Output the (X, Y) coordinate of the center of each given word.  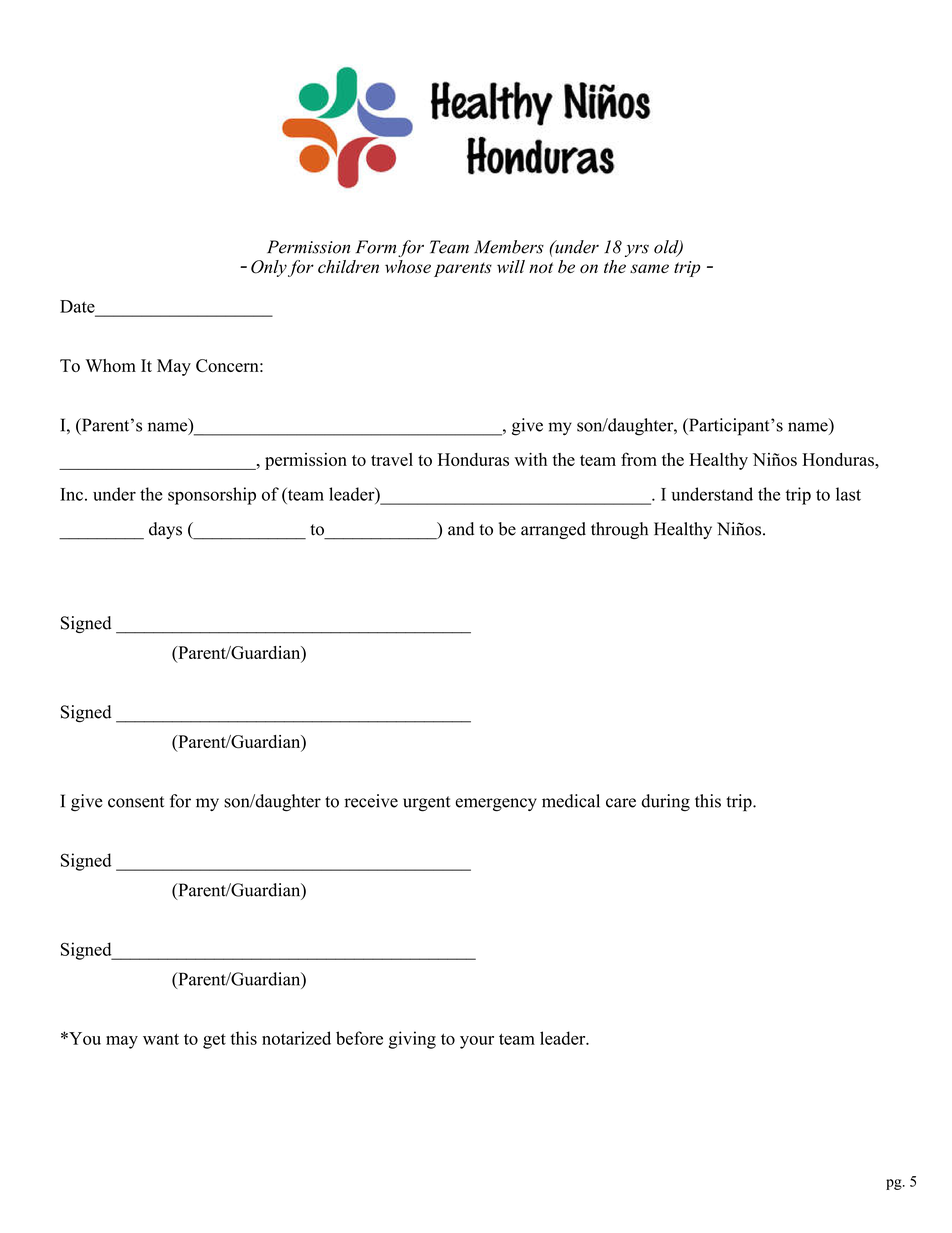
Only (269, 268)
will (511, 266)
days (165, 530)
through (619, 530)
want (161, 1039)
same (649, 268)
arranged (553, 530)
